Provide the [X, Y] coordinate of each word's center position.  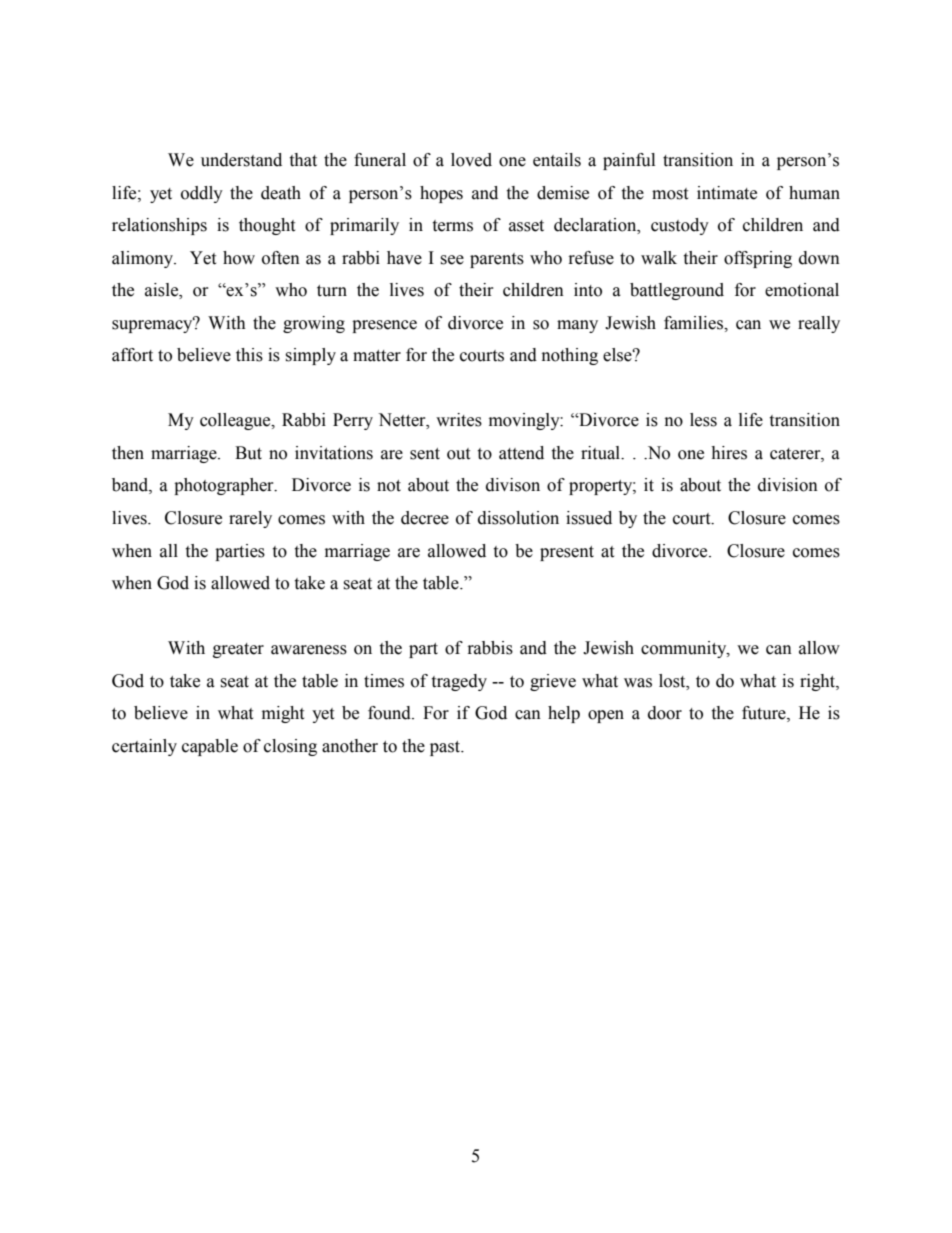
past [446, 748]
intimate [727, 193]
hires [729, 453]
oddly [202, 194]
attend [521, 453]
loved [471, 160]
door [665, 713]
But [248, 453]
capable [210, 747]
